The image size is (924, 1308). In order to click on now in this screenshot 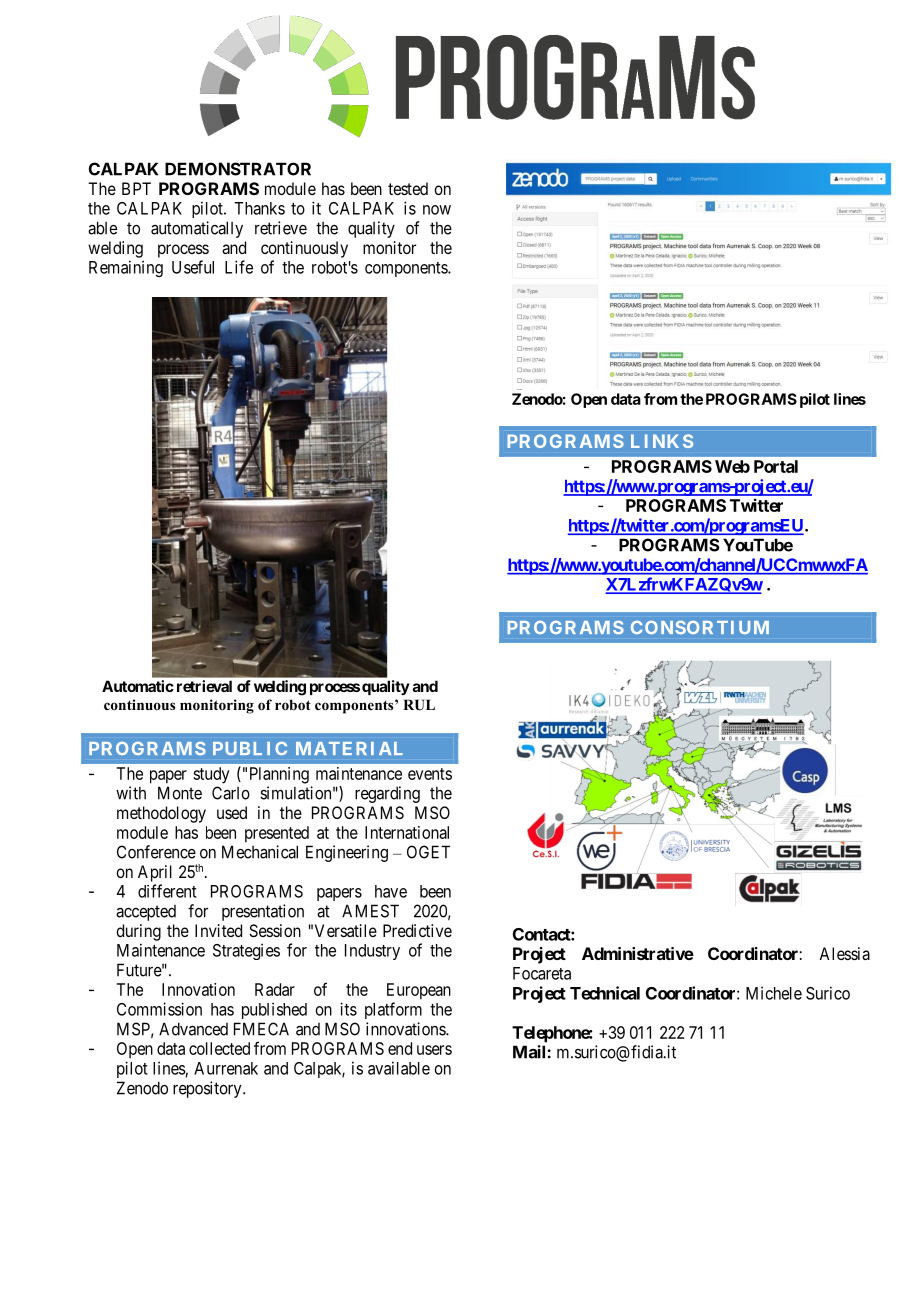, I will do `click(437, 210)`.
